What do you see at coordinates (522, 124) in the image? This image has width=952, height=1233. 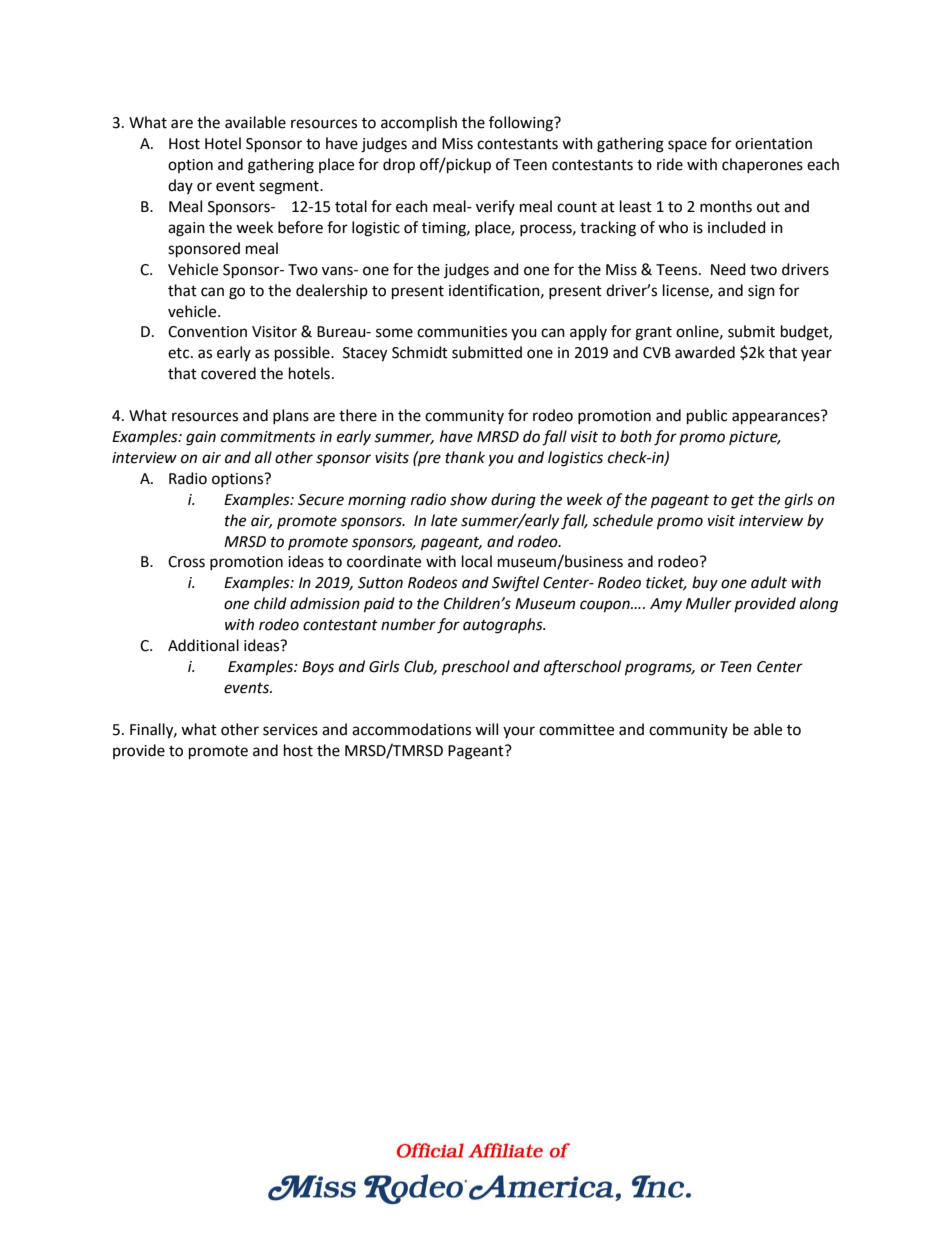 I see `following` at bounding box center [522, 124].
